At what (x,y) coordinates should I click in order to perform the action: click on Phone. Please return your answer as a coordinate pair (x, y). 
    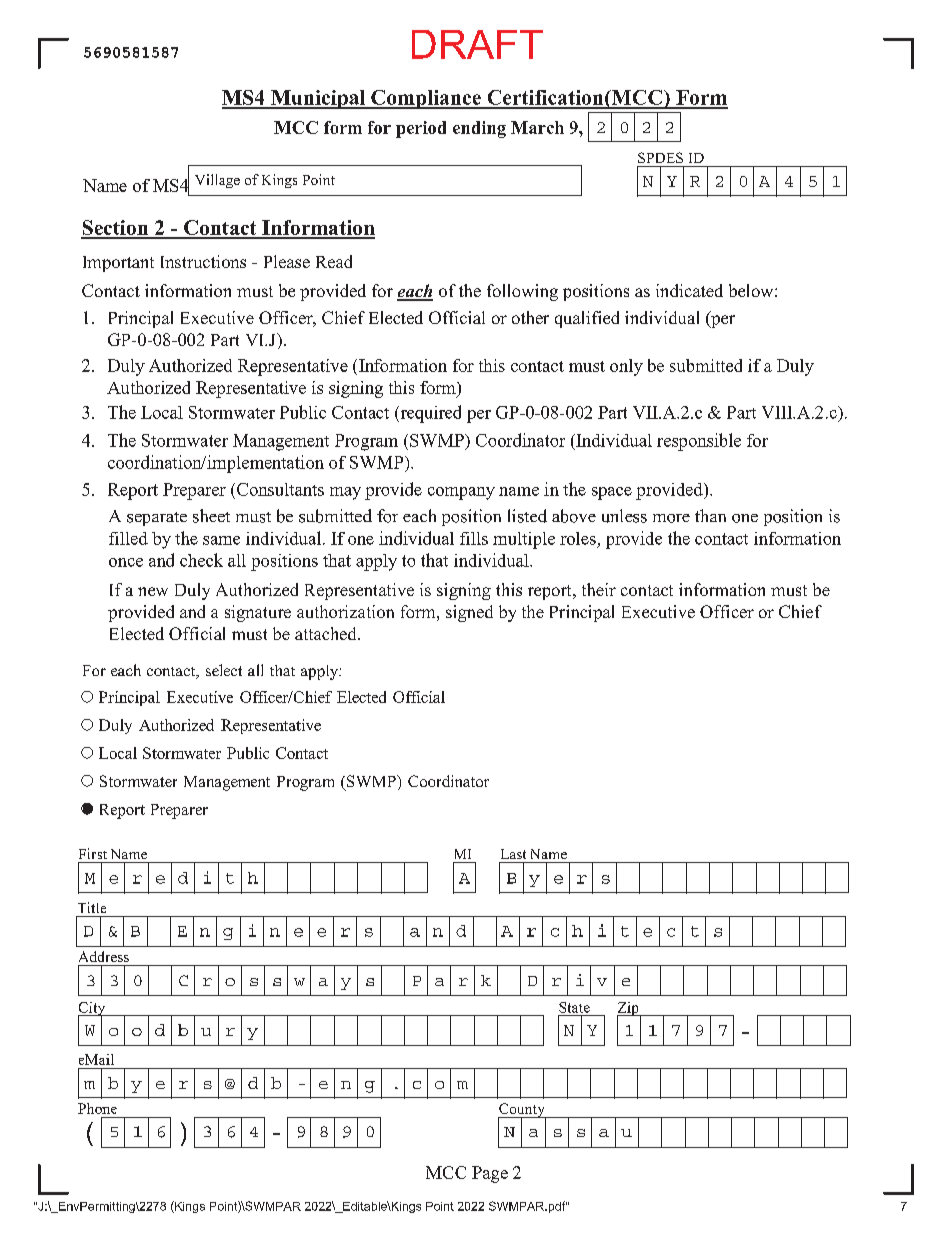
    Looking at the image, I should click on (97, 1108).
